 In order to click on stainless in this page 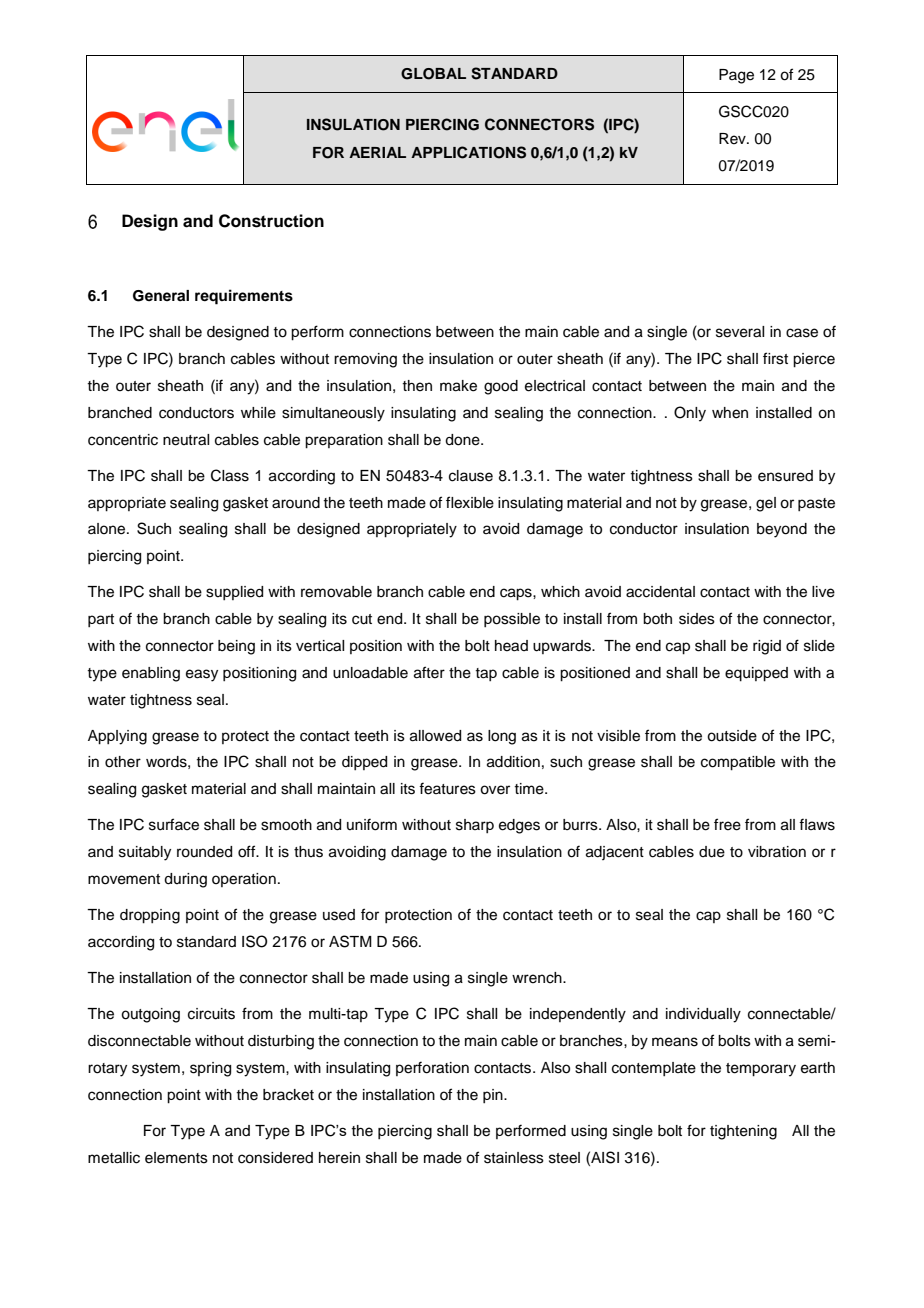, I will do `click(514, 1158)`.
